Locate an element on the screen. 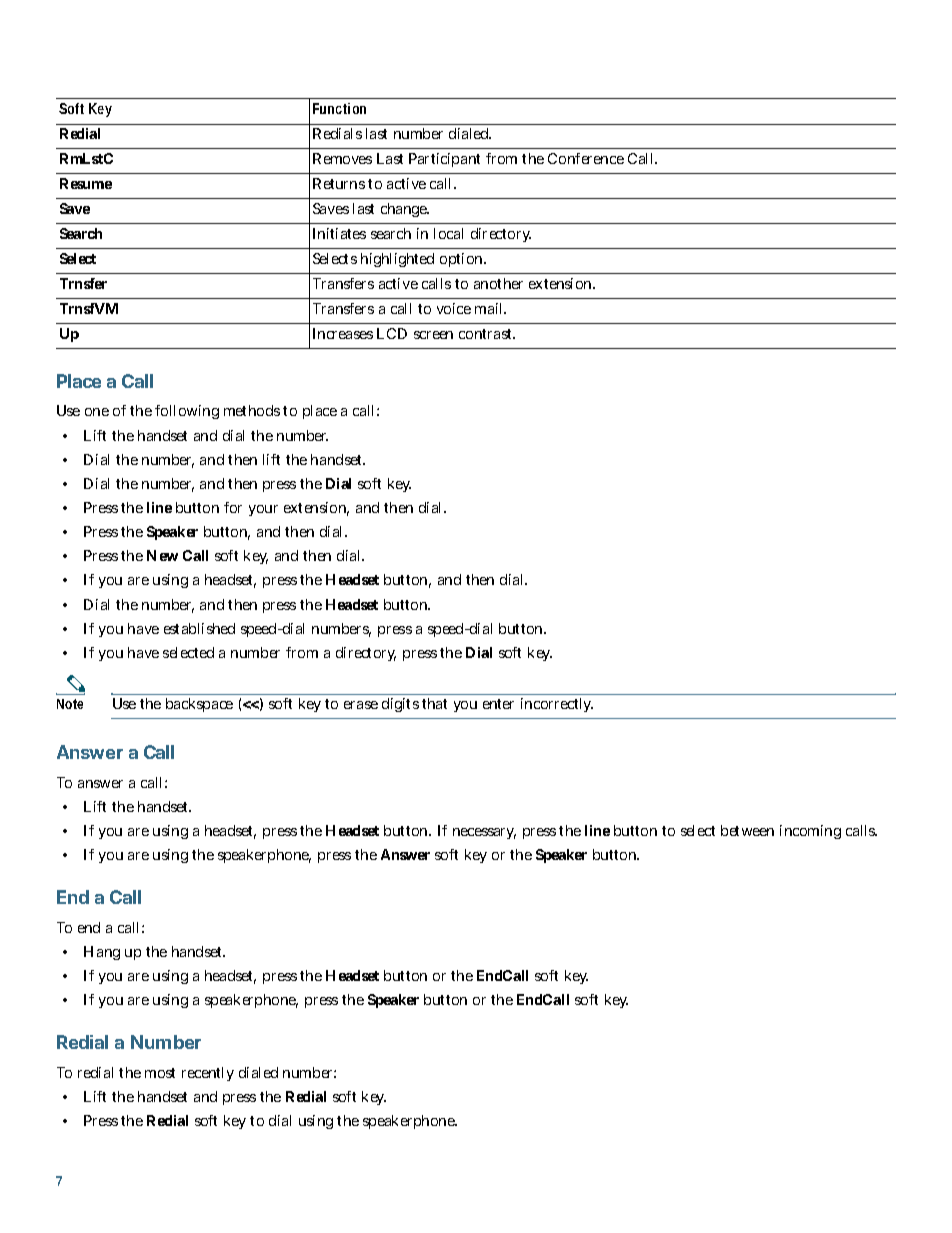 This screenshot has height=1233, width=952. following is located at coordinates (187, 412).
